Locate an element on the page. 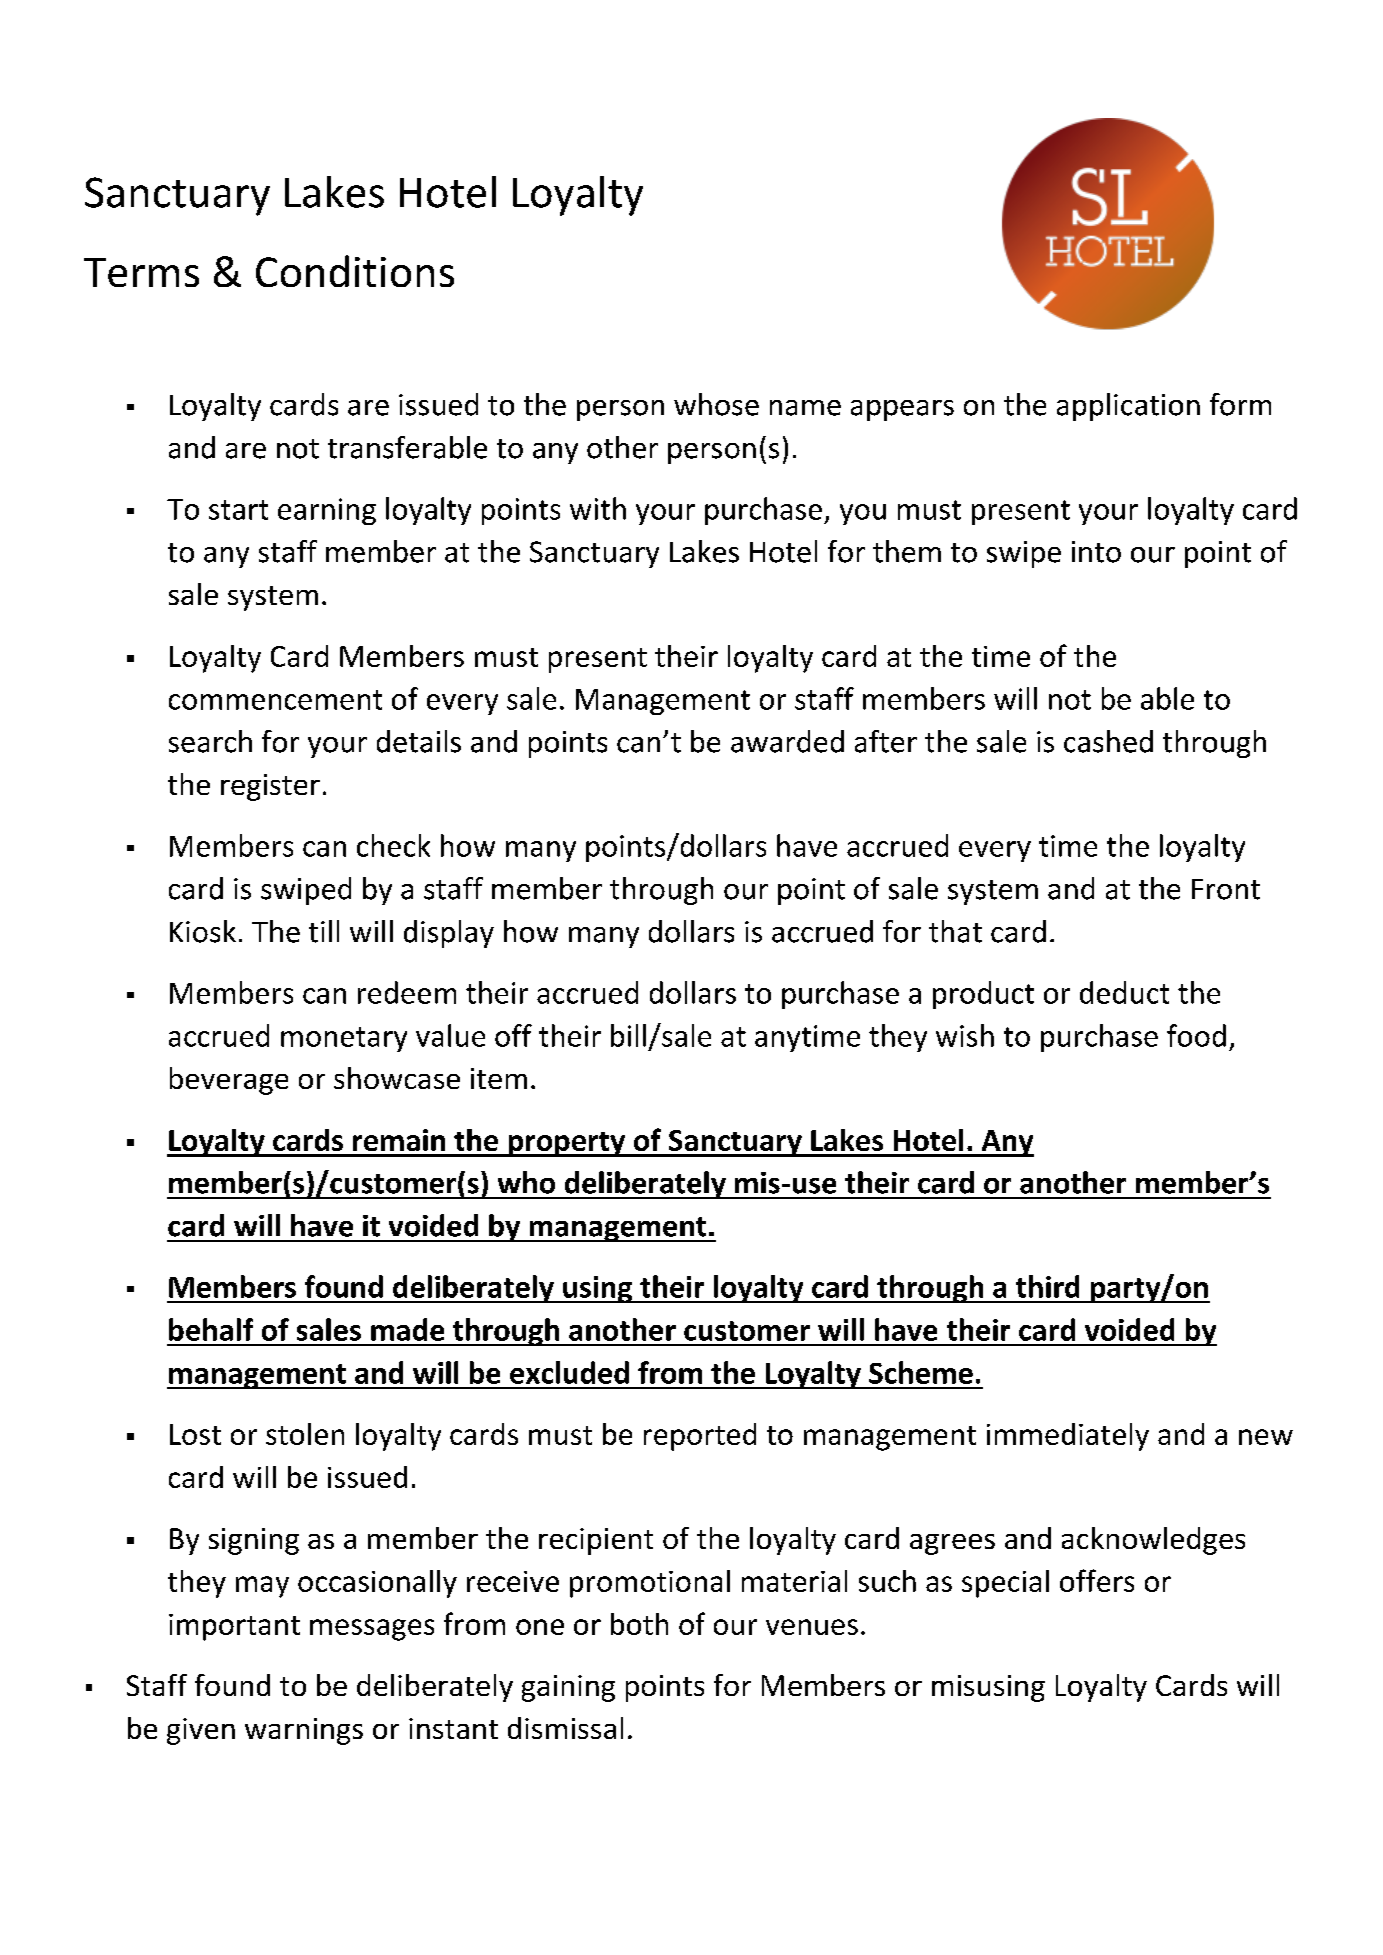 The width and height of the document is (1383, 1955). monetary is located at coordinates (344, 1039).
